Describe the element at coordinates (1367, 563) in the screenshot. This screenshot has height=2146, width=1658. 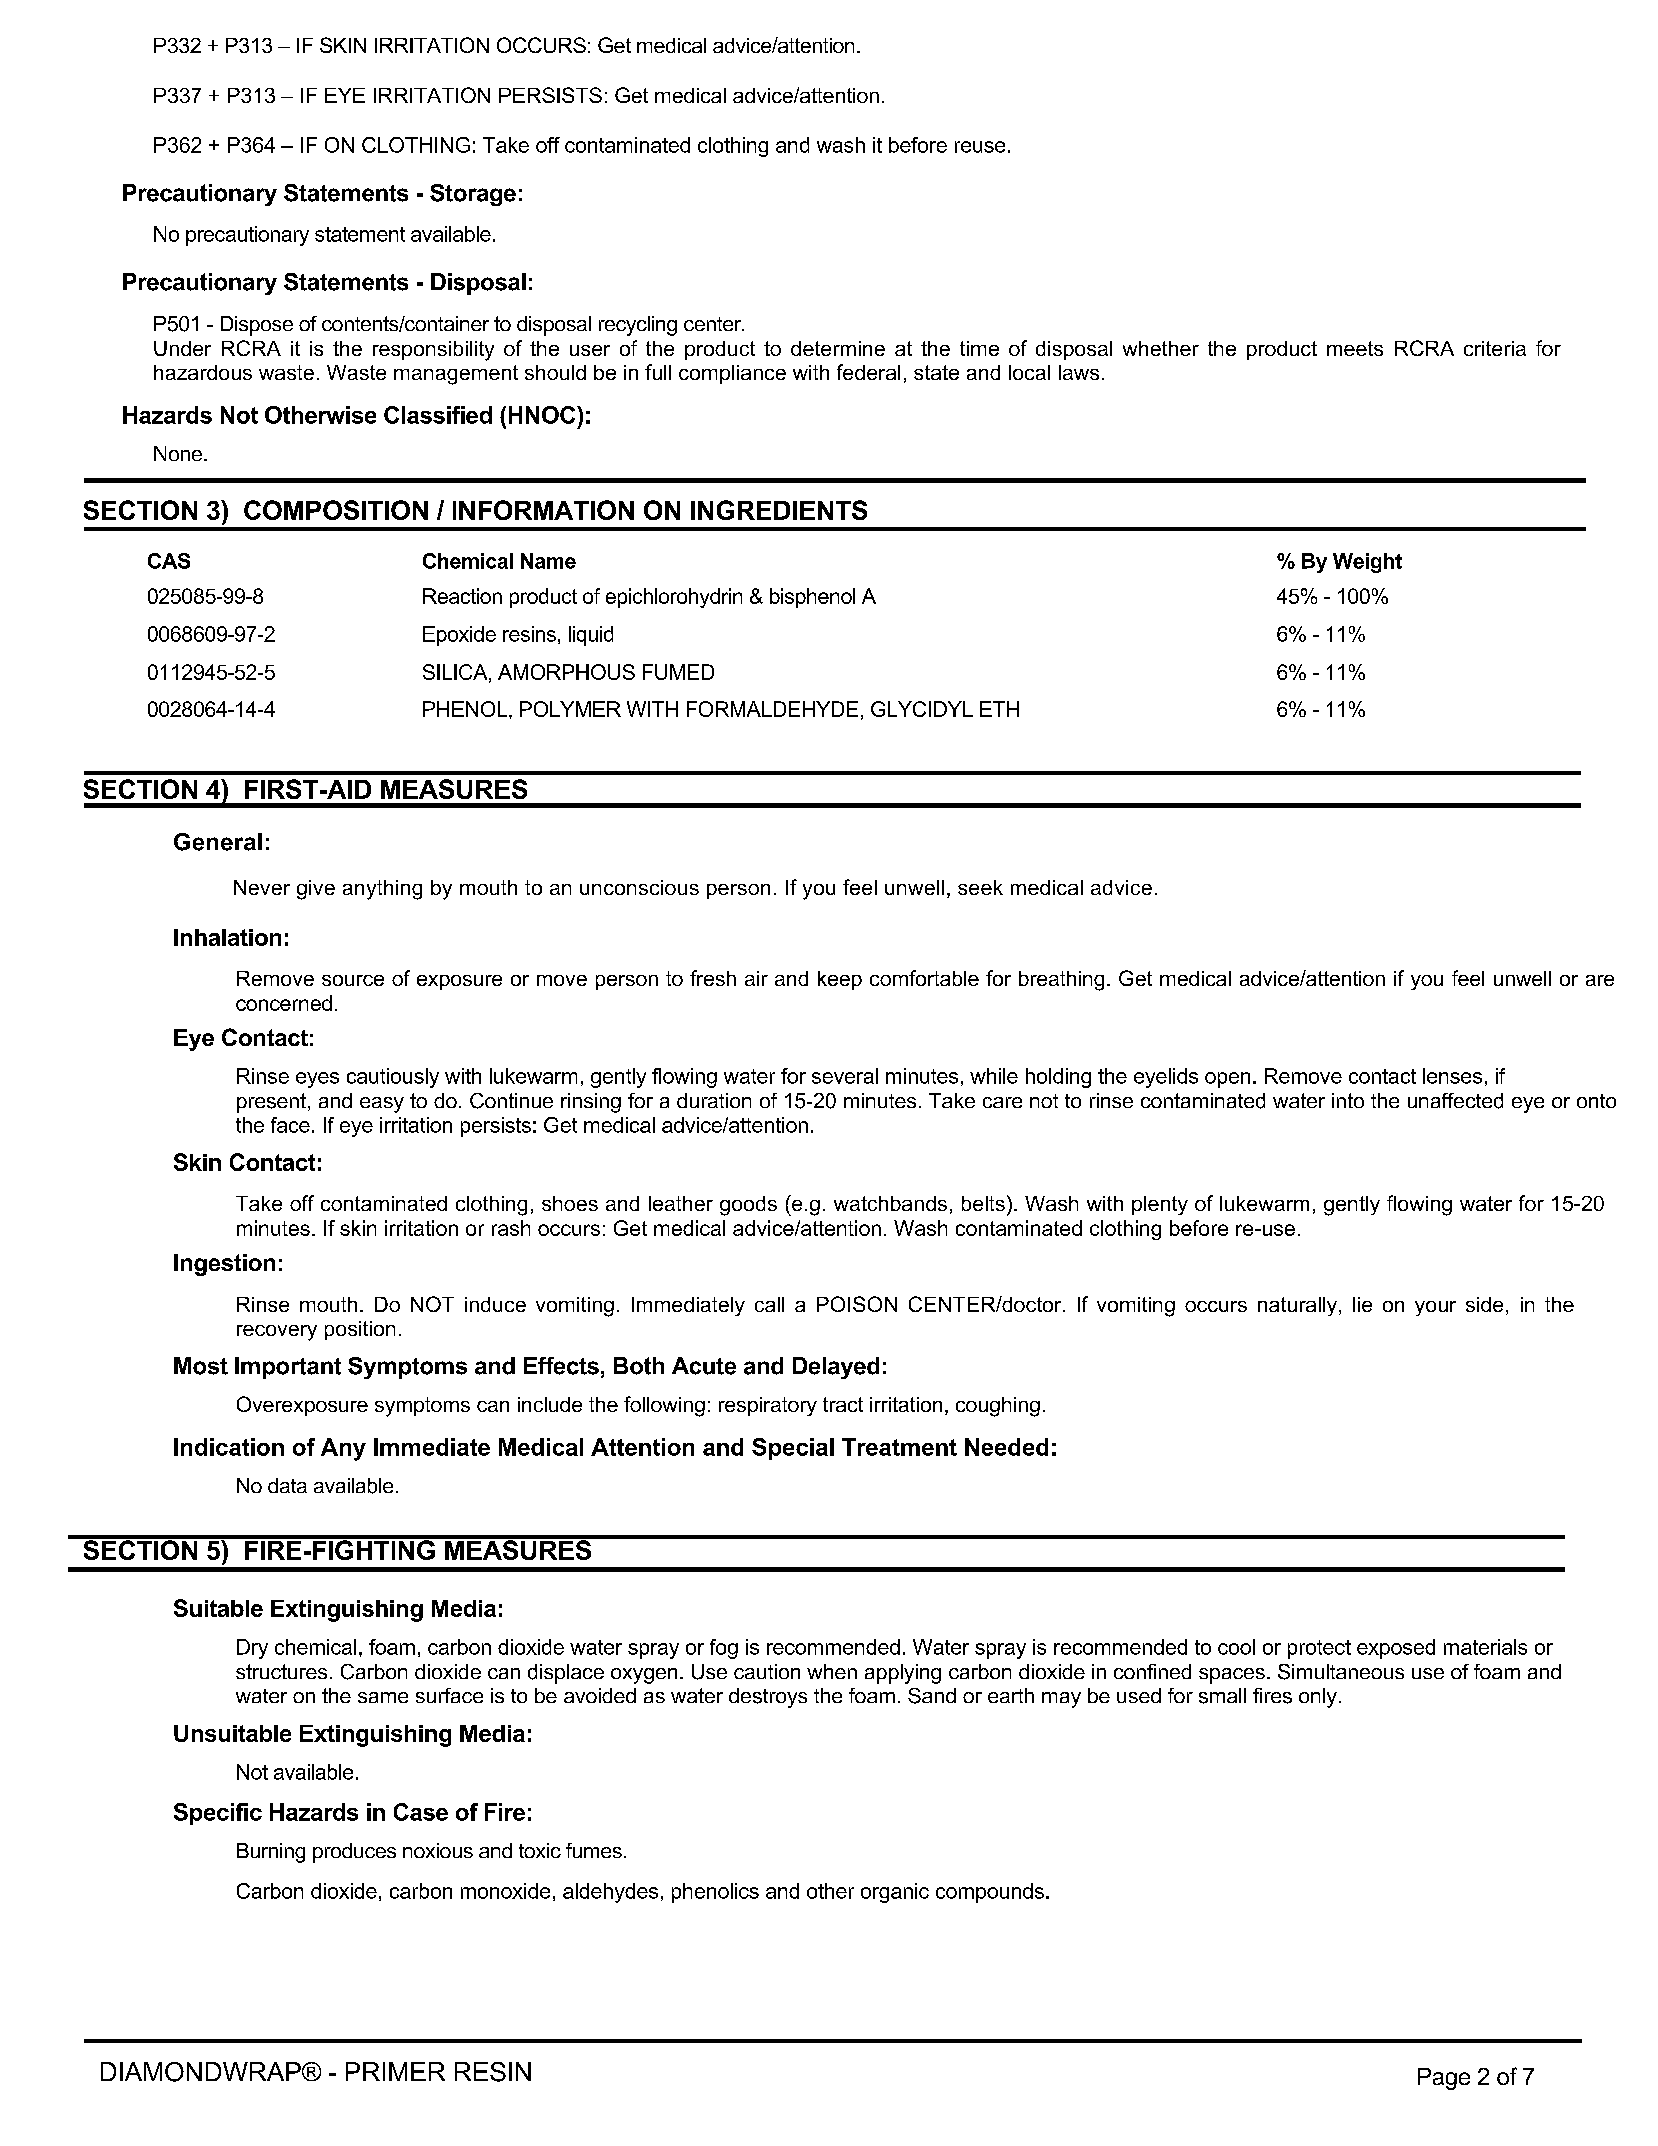
I see `Weight` at that location.
